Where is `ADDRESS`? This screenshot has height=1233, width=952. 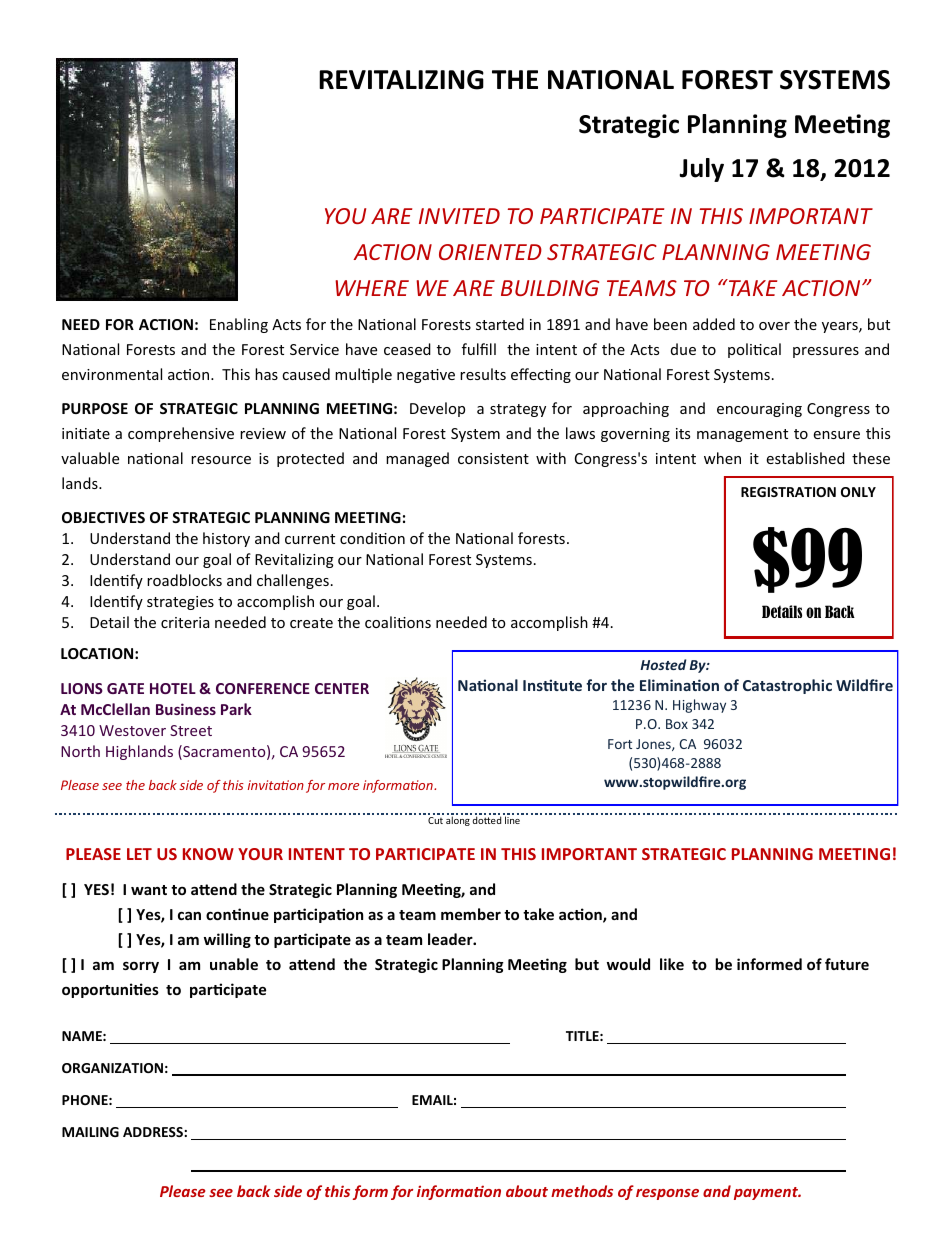 ADDRESS is located at coordinates (154, 1132).
